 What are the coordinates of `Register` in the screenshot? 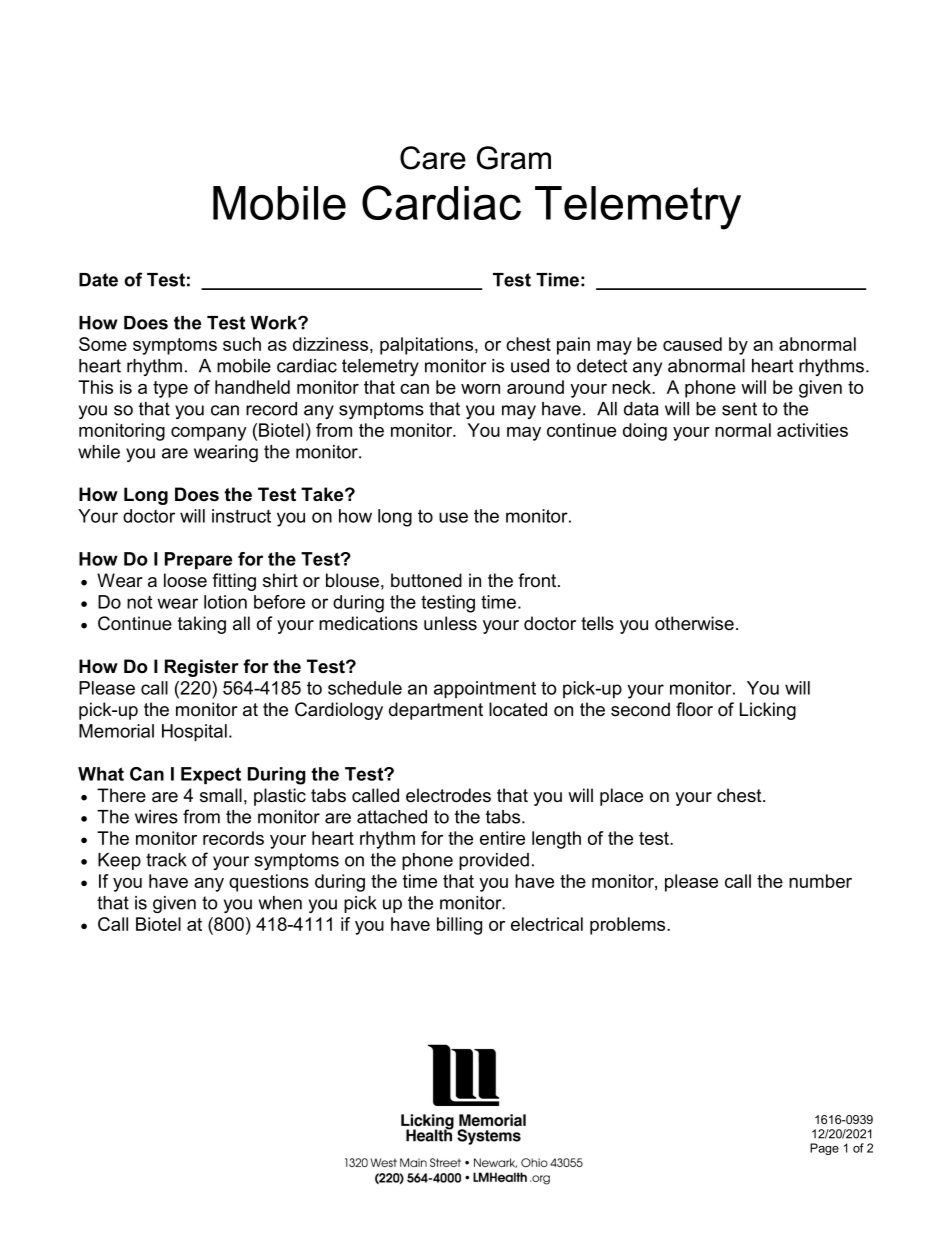 It's located at (202, 668).
